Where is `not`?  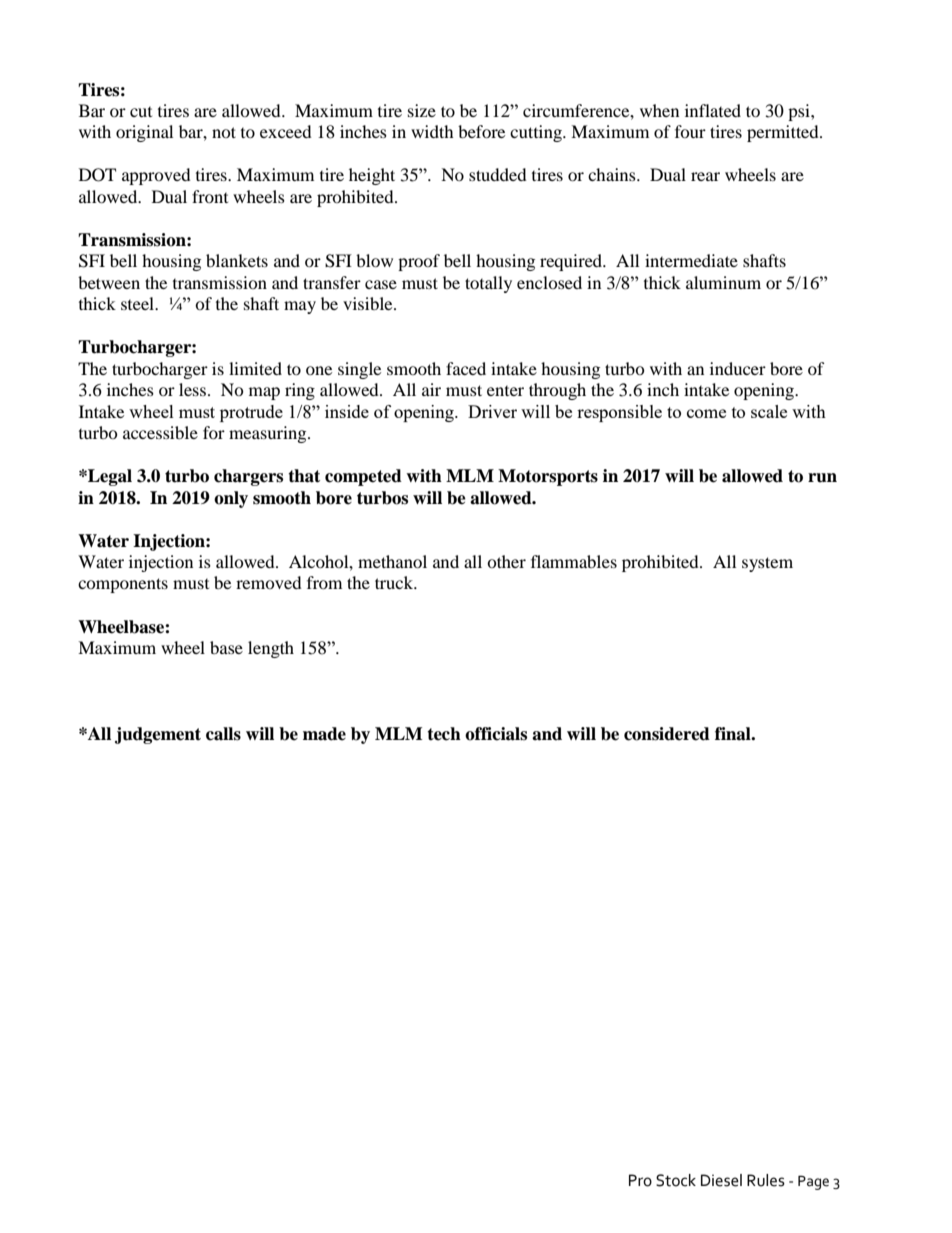
not is located at coordinates (224, 132).
